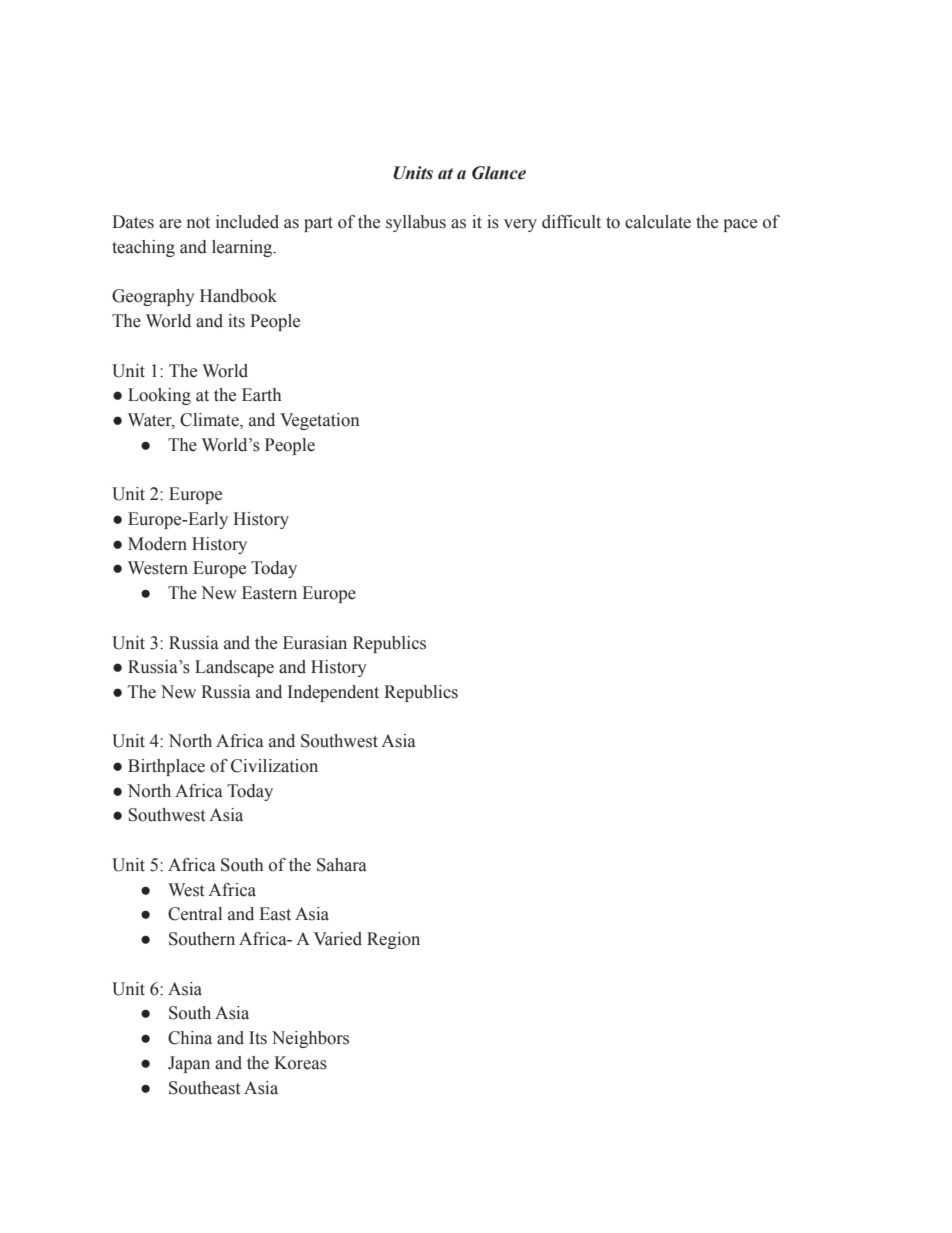 This screenshot has width=952, height=1233. I want to click on Landscape, so click(234, 668).
